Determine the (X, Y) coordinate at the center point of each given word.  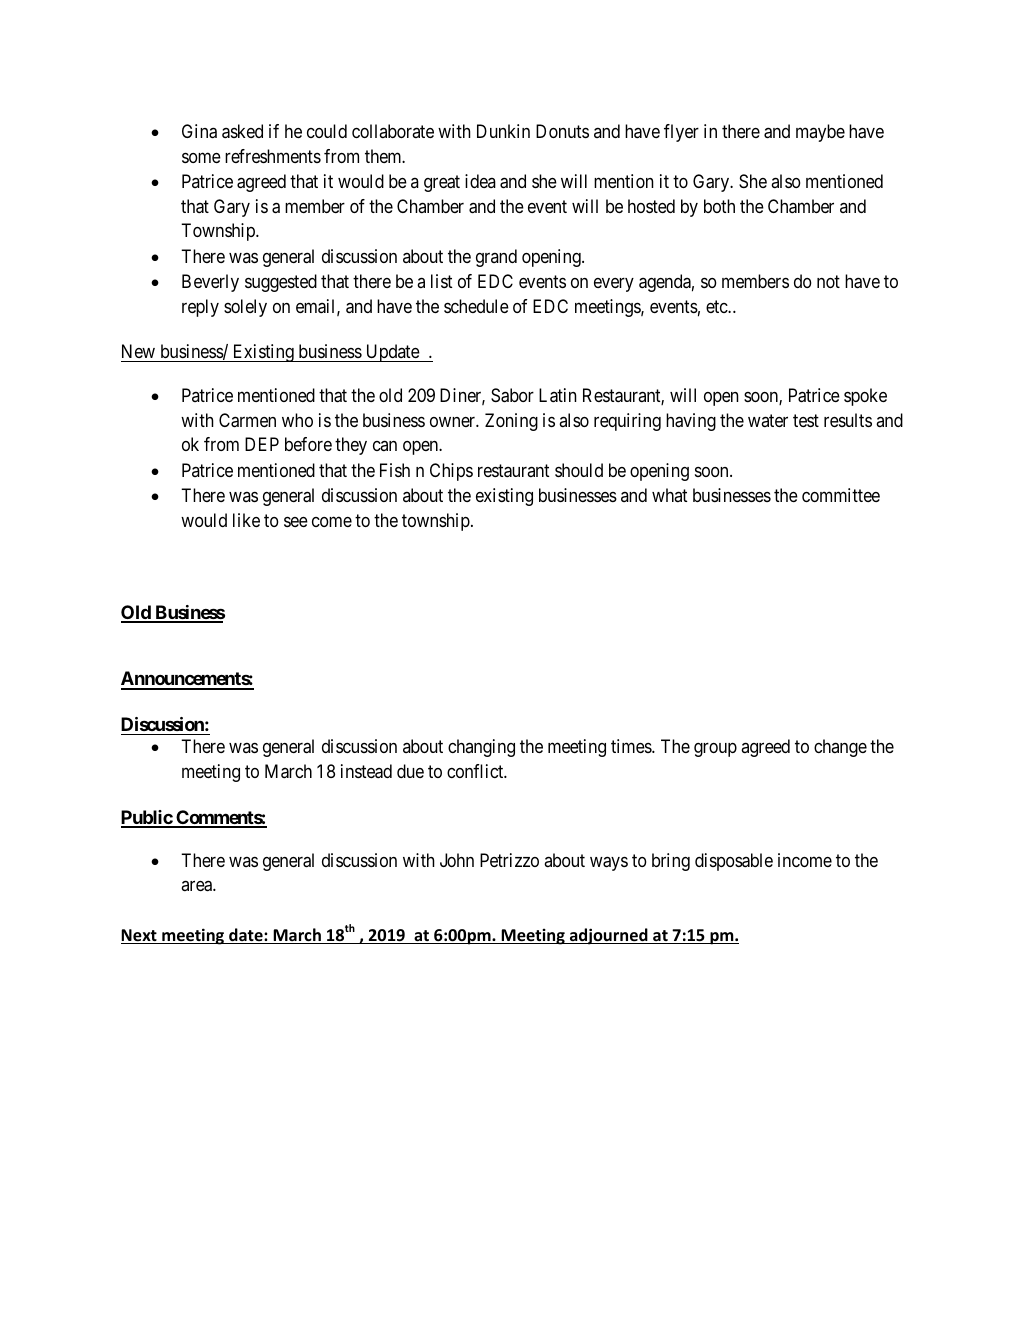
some (201, 157)
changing (481, 748)
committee (841, 495)
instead (366, 771)
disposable (734, 862)
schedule (476, 306)
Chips (451, 472)
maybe (820, 133)
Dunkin (503, 131)
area (197, 886)
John (457, 860)
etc (717, 306)
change (840, 748)
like (246, 520)
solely (245, 308)
